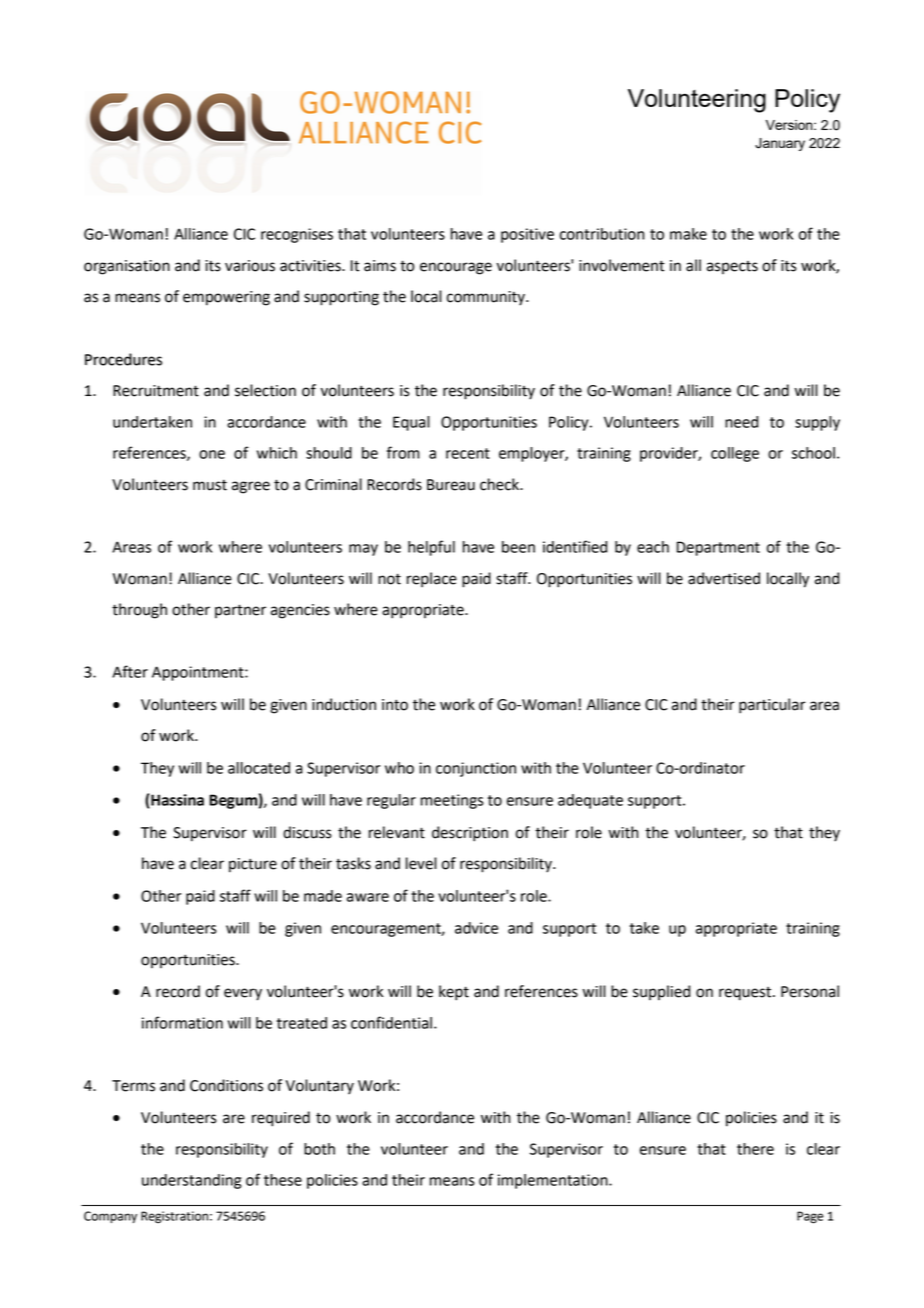 The height and width of the screenshot is (1308, 924). What do you see at coordinates (191, 1181) in the screenshot?
I see `understanding` at bounding box center [191, 1181].
